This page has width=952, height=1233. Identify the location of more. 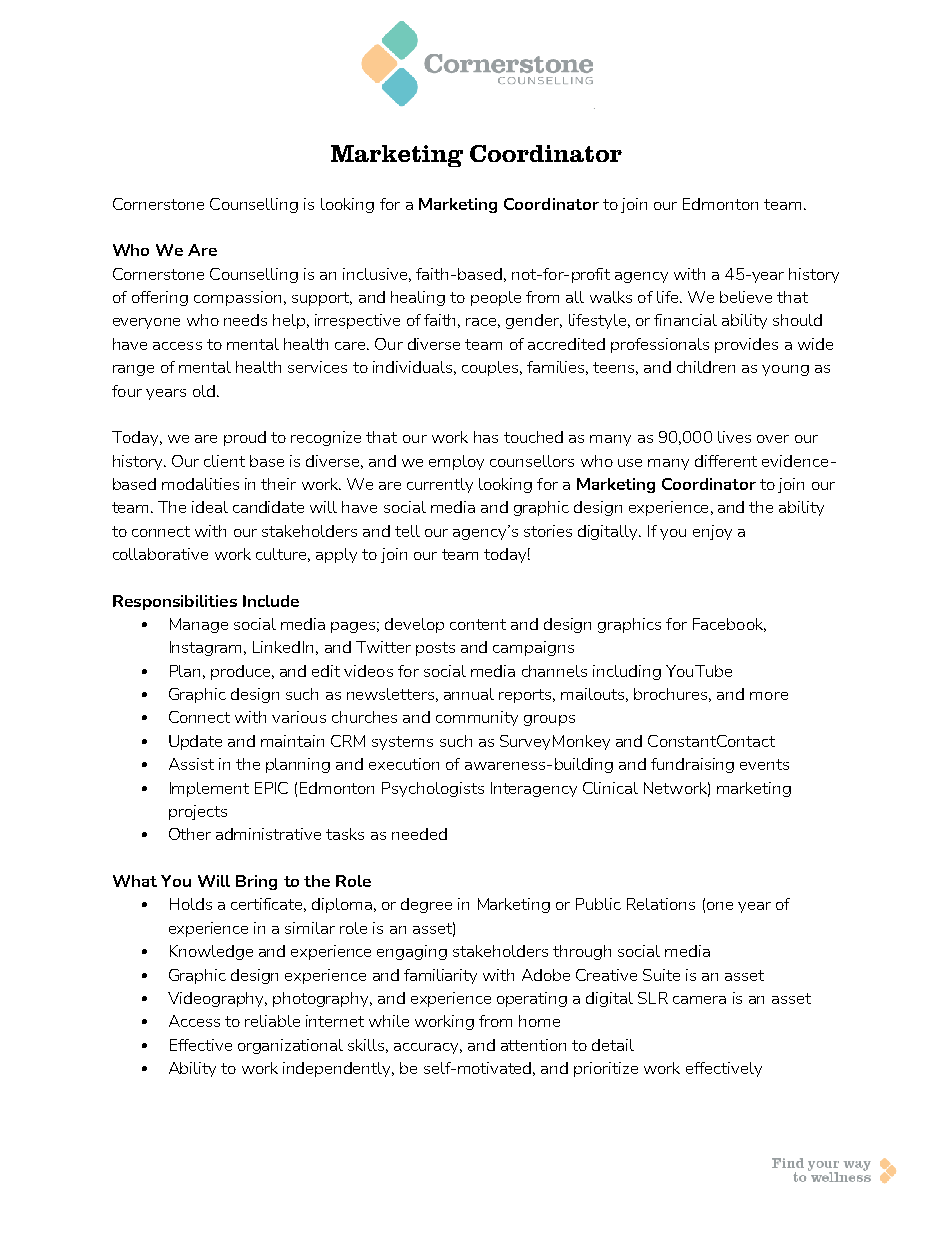
(769, 696).
